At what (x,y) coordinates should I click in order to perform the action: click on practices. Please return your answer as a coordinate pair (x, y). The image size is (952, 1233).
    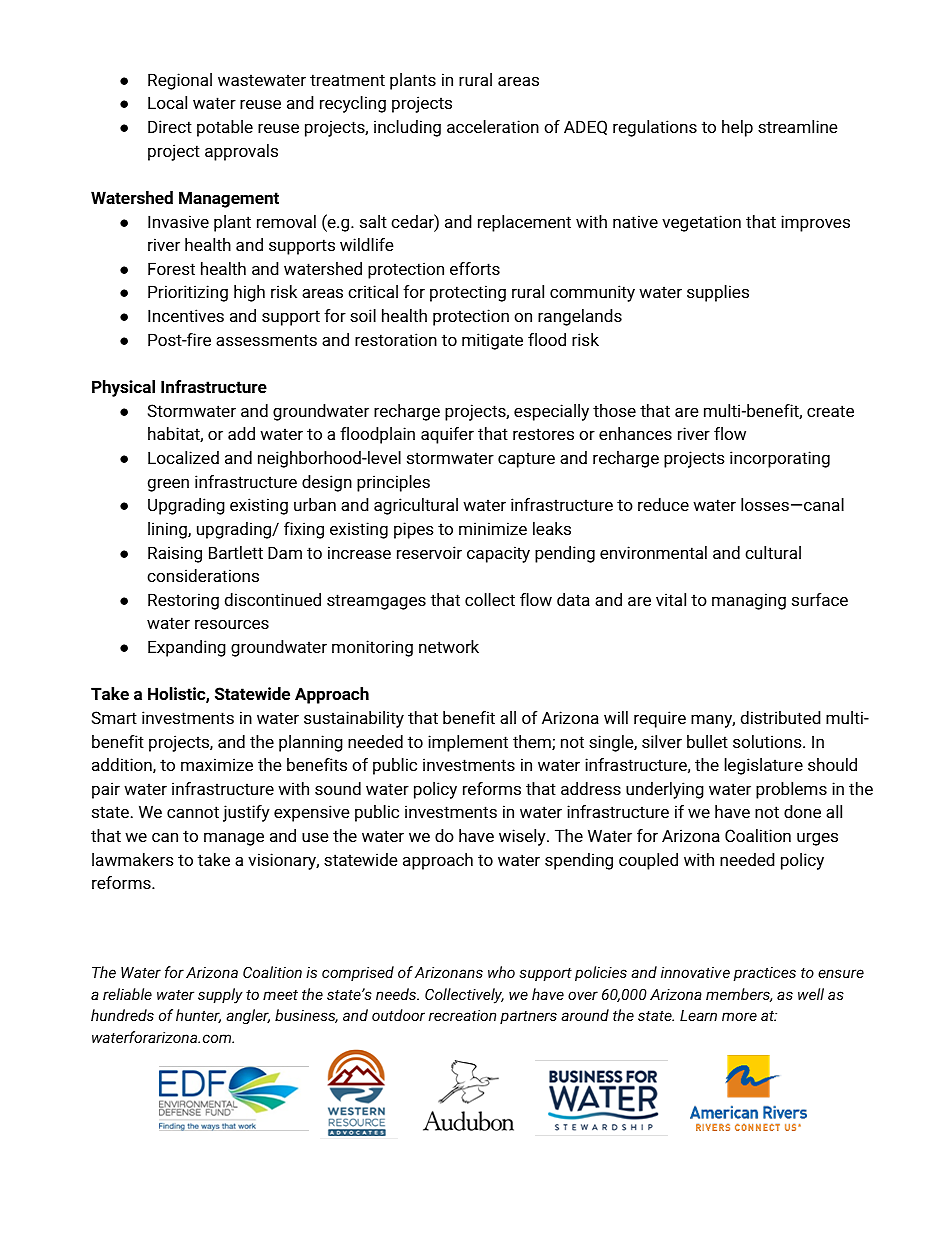
    Looking at the image, I should click on (764, 974).
